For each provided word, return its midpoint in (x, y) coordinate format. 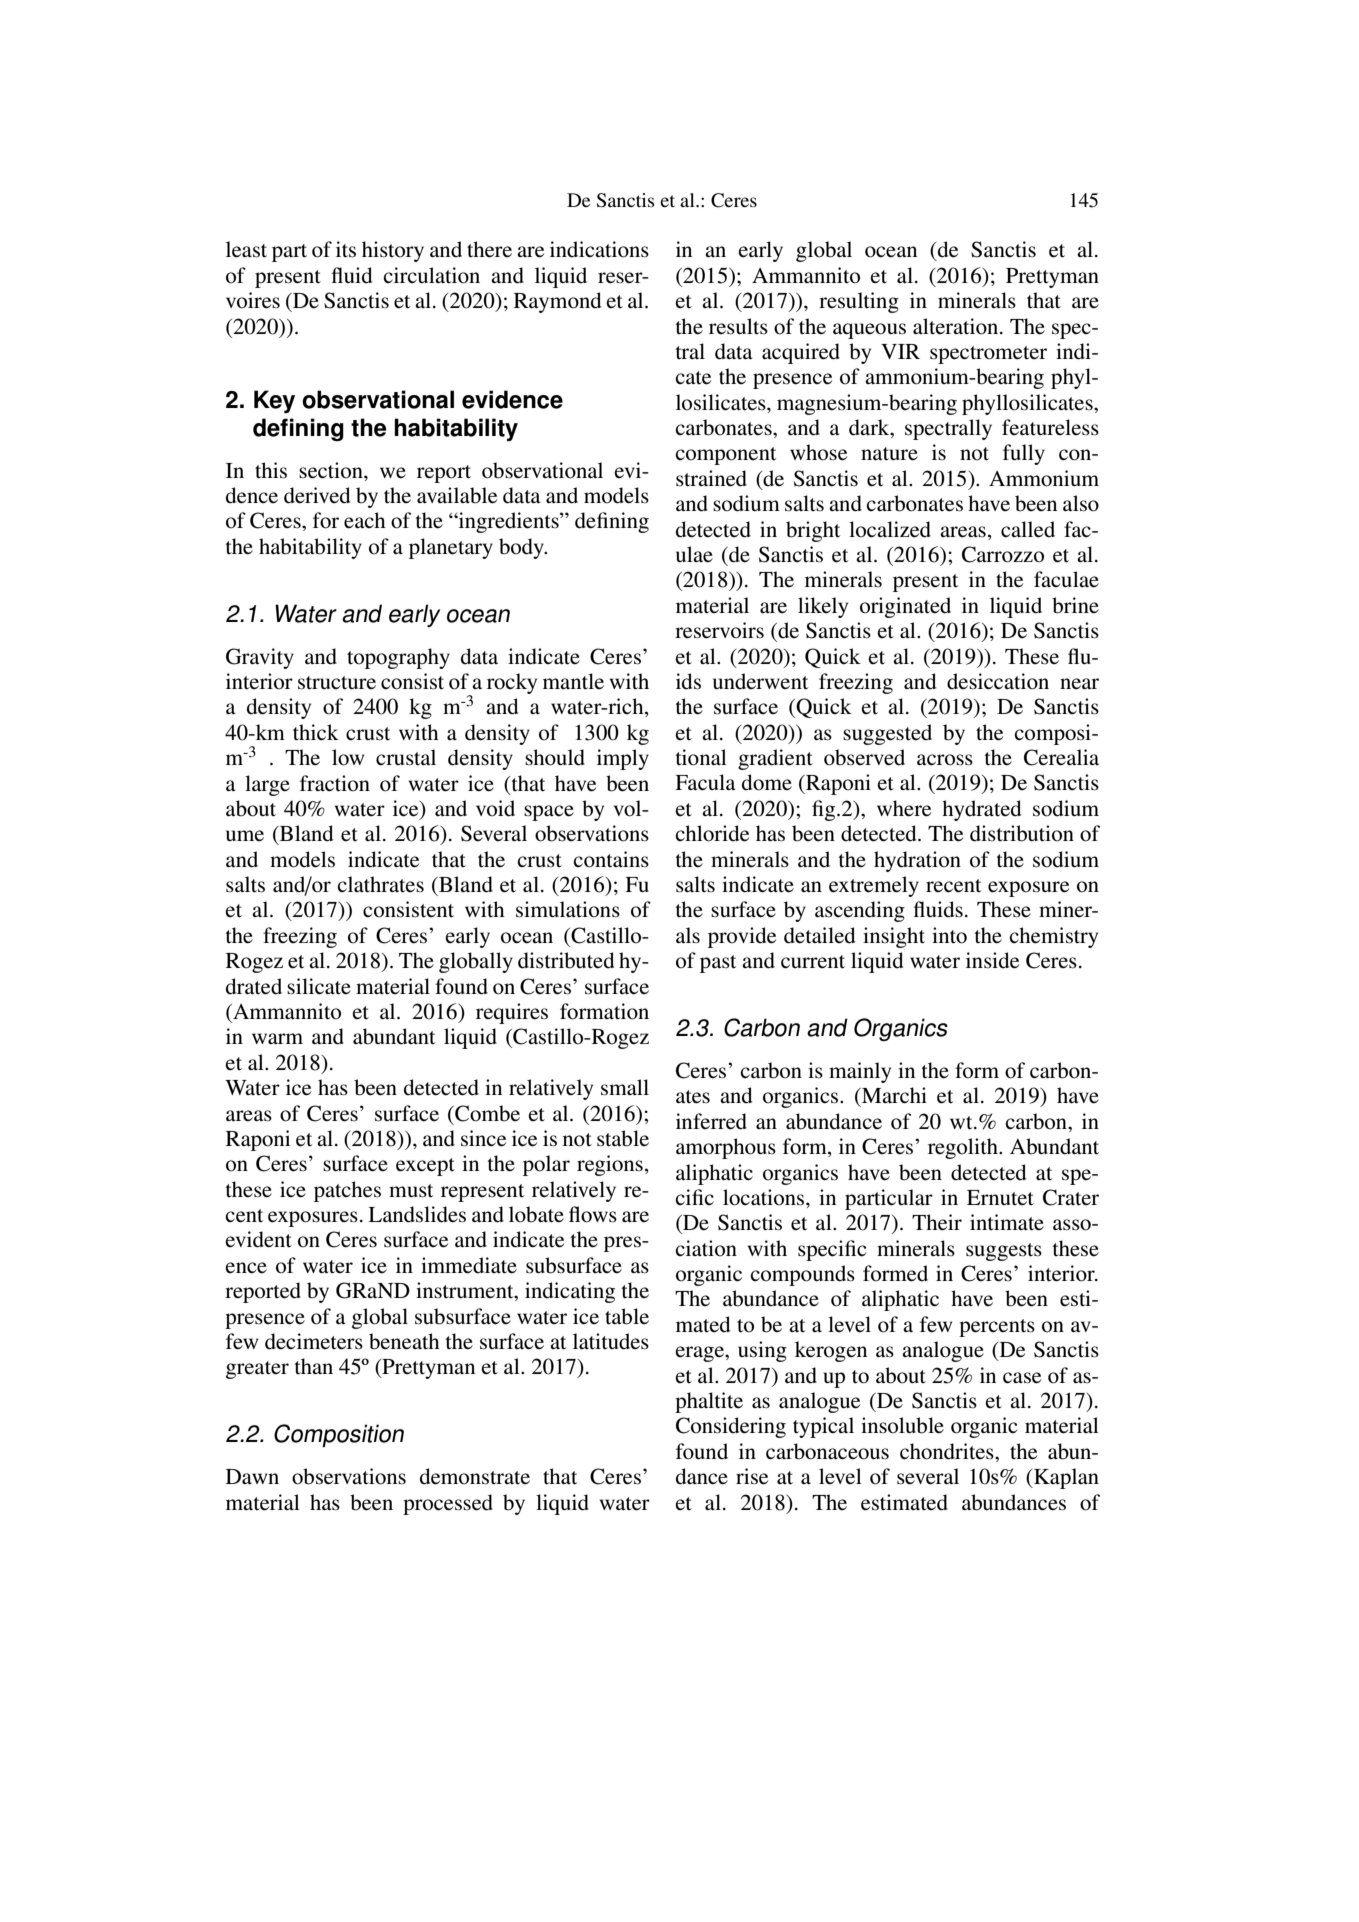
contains (611, 859)
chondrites (948, 1451)
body (522, 548)
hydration (917, 861)
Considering (731, 1427)
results (738, 326)
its (346, 249)
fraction (335, 783)
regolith (964, 1148)
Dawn (252, 1476)
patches (347, 1191)
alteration (957, 326)
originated (905, 607)
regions (610, 1165)
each (365, 520)
